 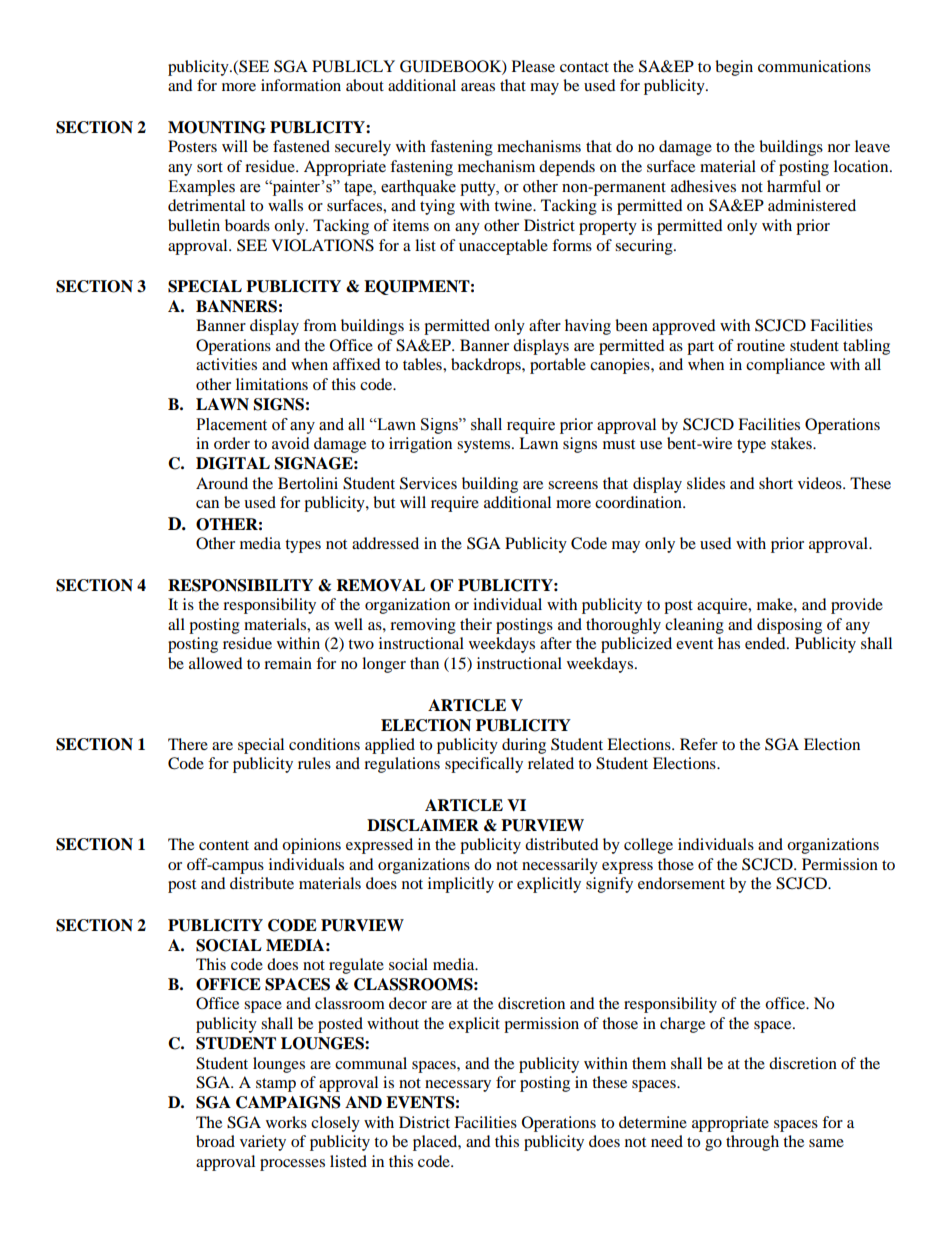 I want to click on same, so click(x=826, y=1143).
